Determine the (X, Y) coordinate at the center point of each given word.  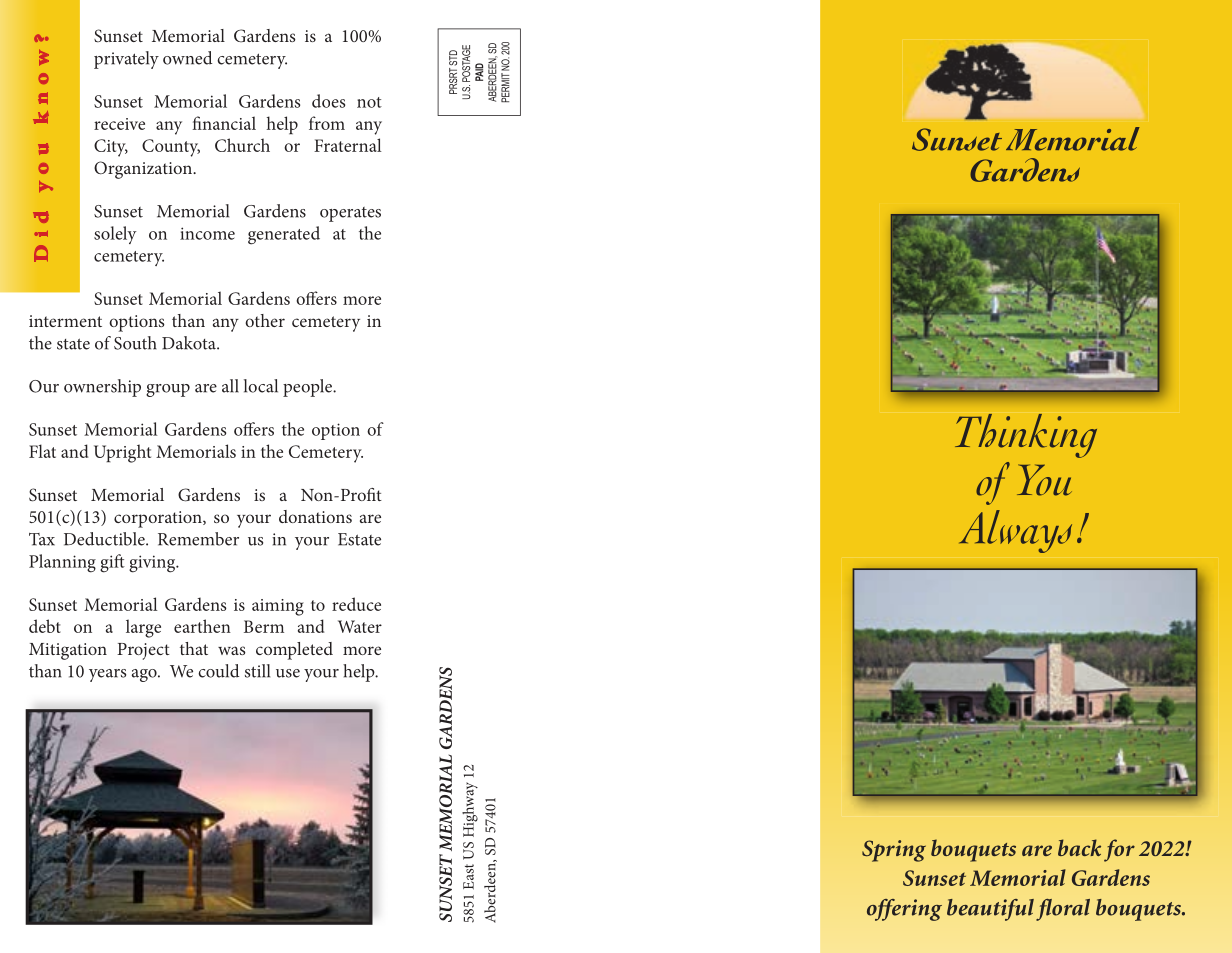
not (369, 102)
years (107, 675)
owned (187, 58)
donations (315, 516)
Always (1015, 531)
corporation (159, 519)
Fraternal (348, 145)
